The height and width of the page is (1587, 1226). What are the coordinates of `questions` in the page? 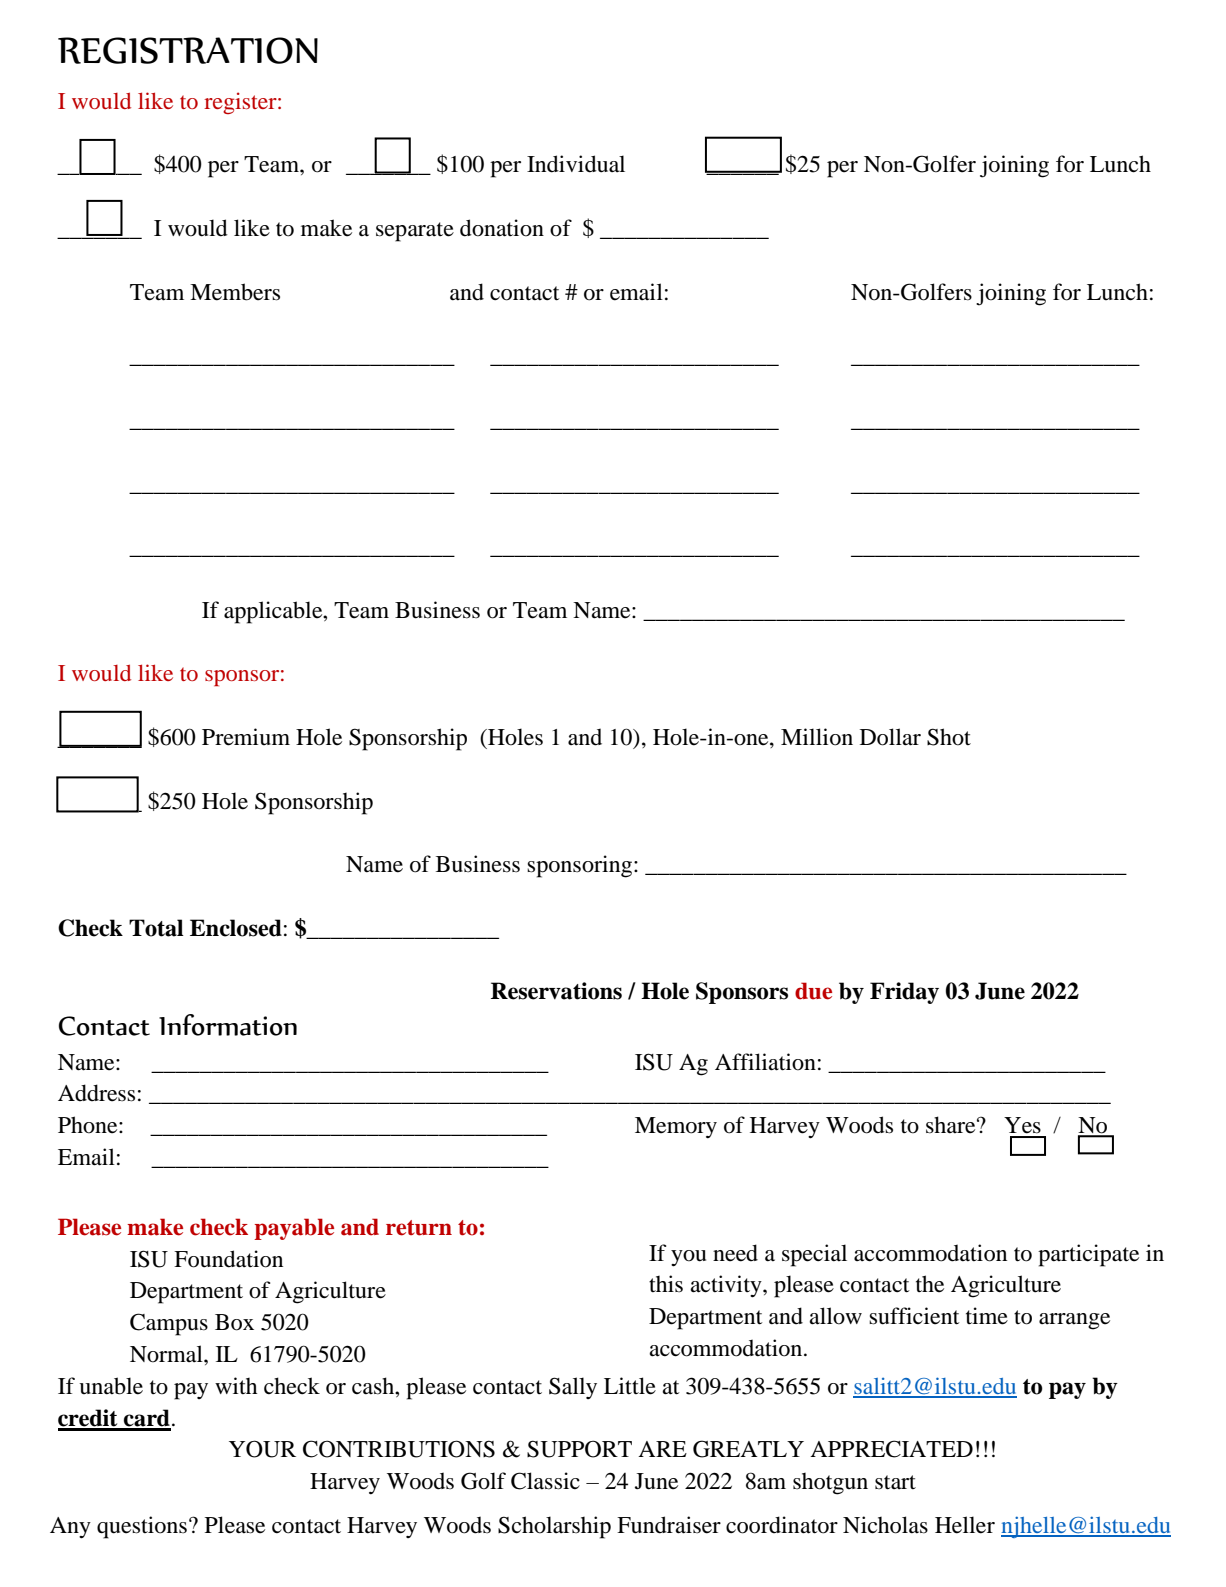 It's located at (142, 1527).
